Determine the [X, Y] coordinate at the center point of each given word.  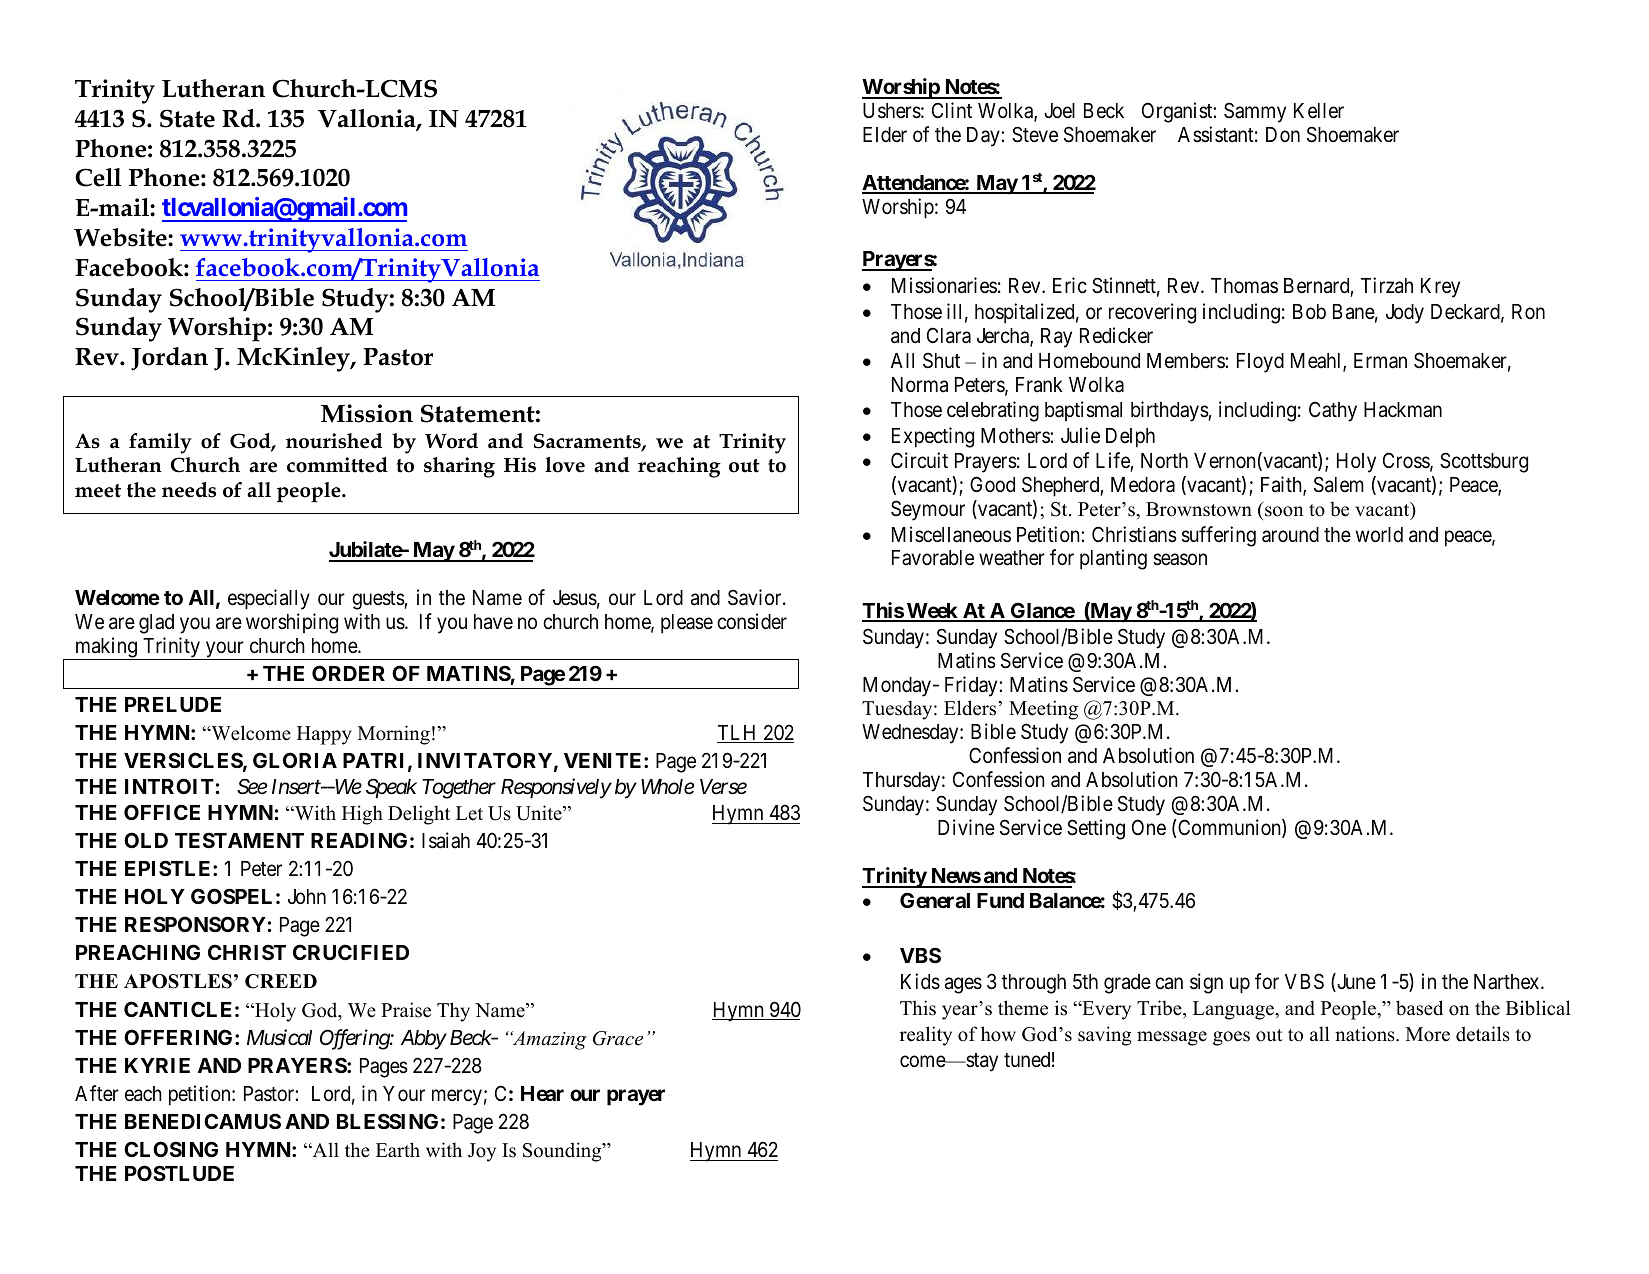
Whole [667, 787]
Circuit [919, 460]
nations [1366, 1034]
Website [121, 237]
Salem [1339, 484]
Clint [952, 110]
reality [926, 1036]
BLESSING [387, 1121]
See [252, 786]
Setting [1096, 829]
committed [337, 465]
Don [1283, 134]
